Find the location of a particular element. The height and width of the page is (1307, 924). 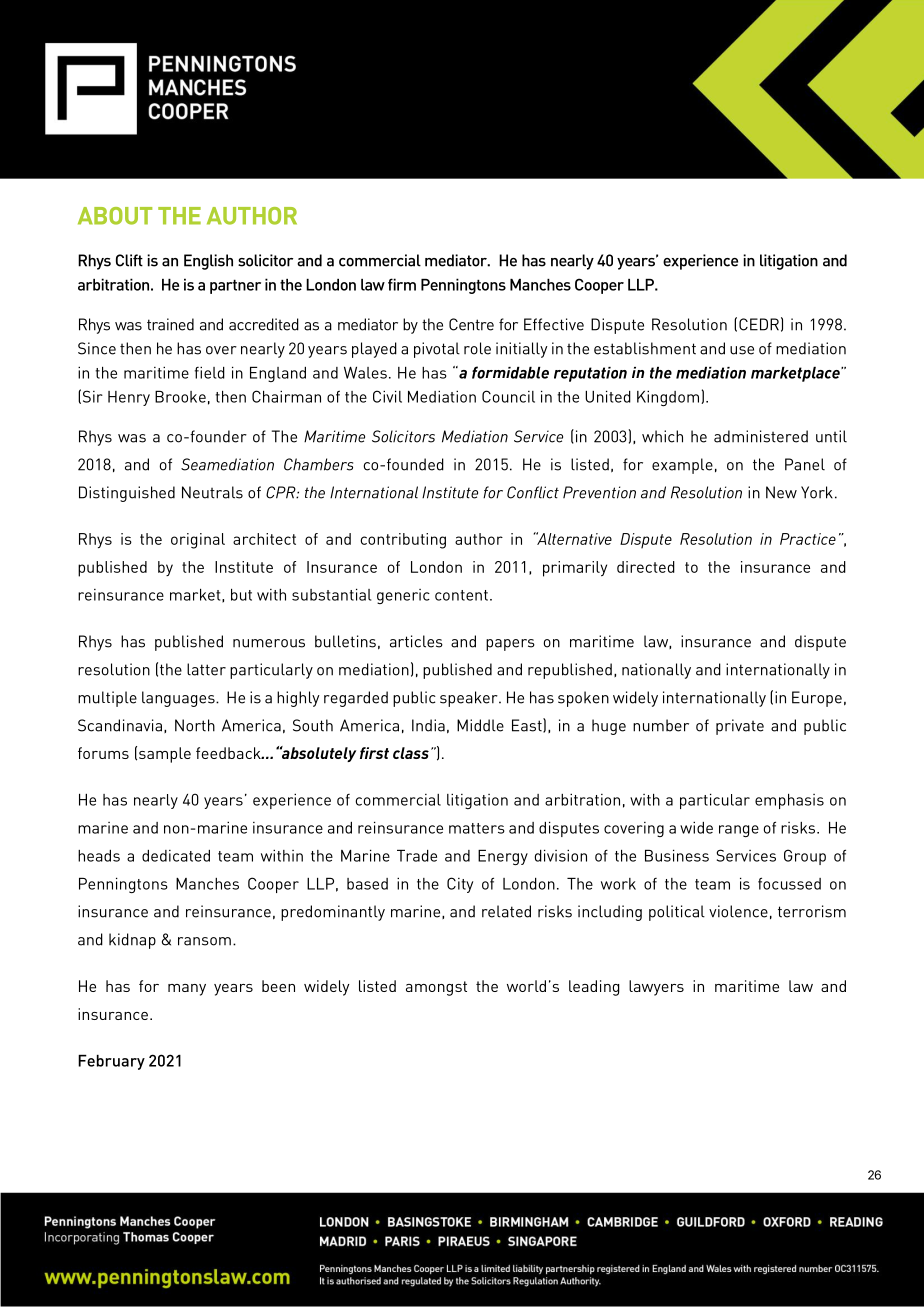

Brooke is located at coordinates (180, 397).
